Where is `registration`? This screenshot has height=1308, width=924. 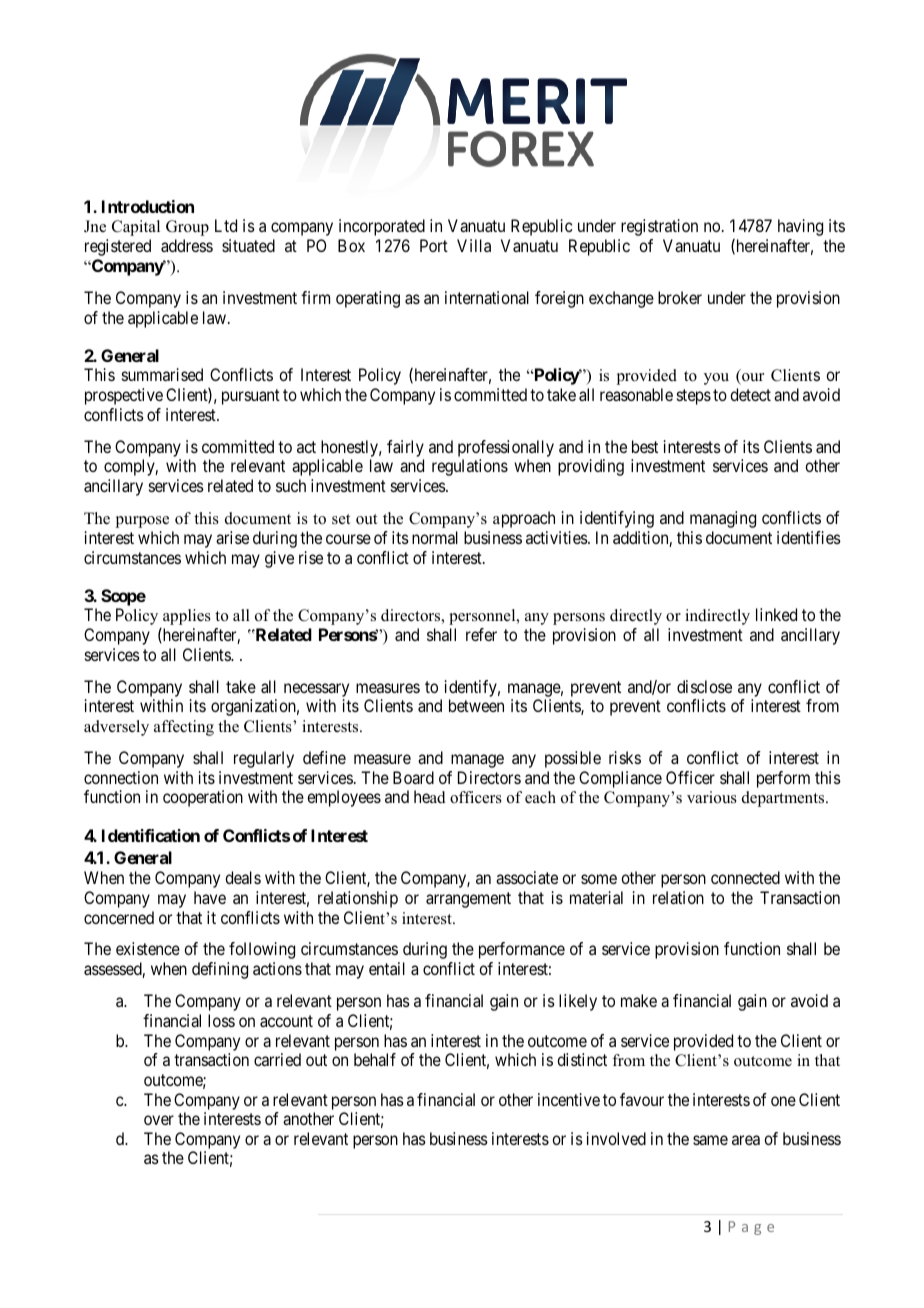
registration is located at coordinates (659, 227).
